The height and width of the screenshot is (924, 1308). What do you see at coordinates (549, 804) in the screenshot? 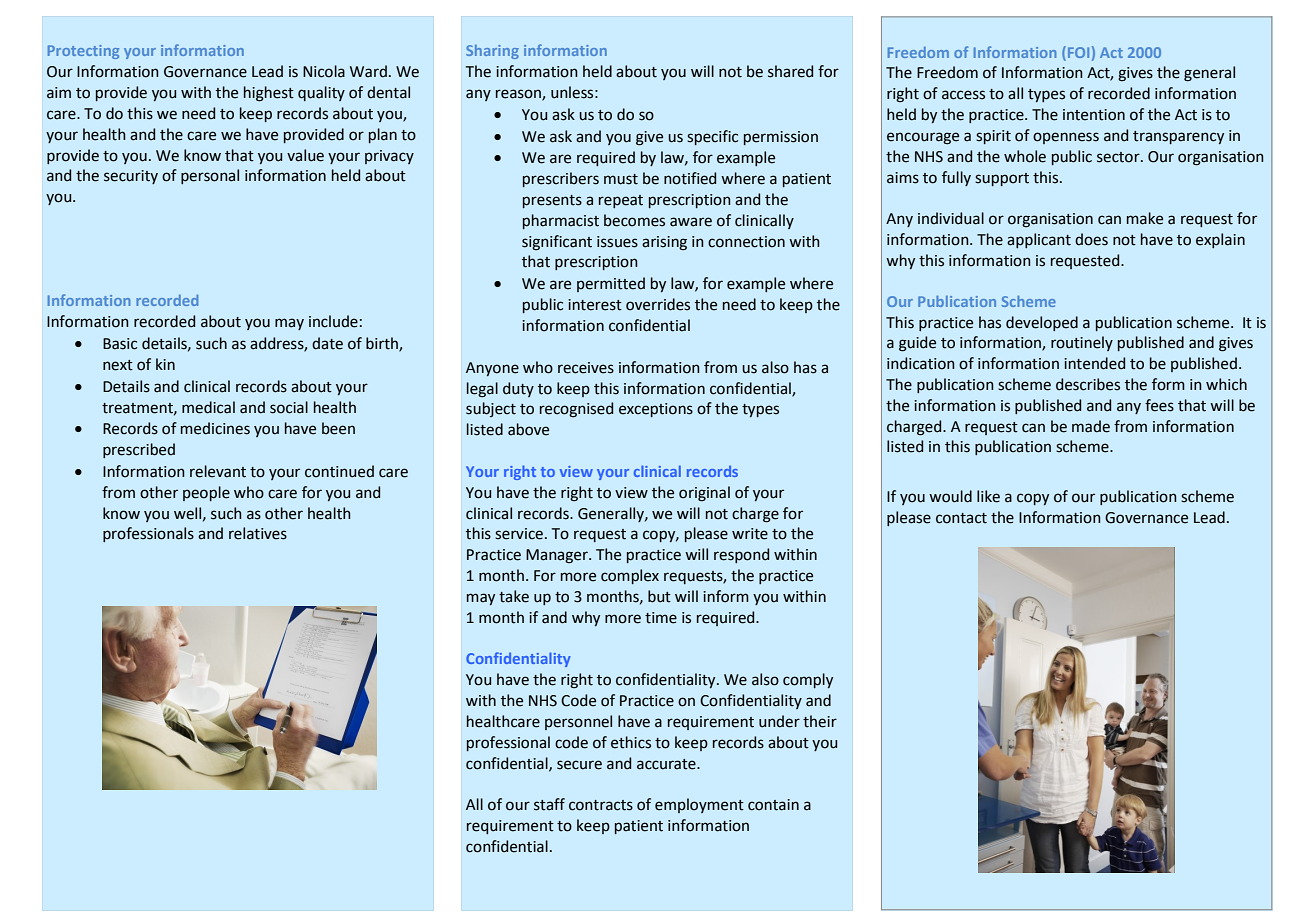
I see `staff` at bounding box center [549, 804].
